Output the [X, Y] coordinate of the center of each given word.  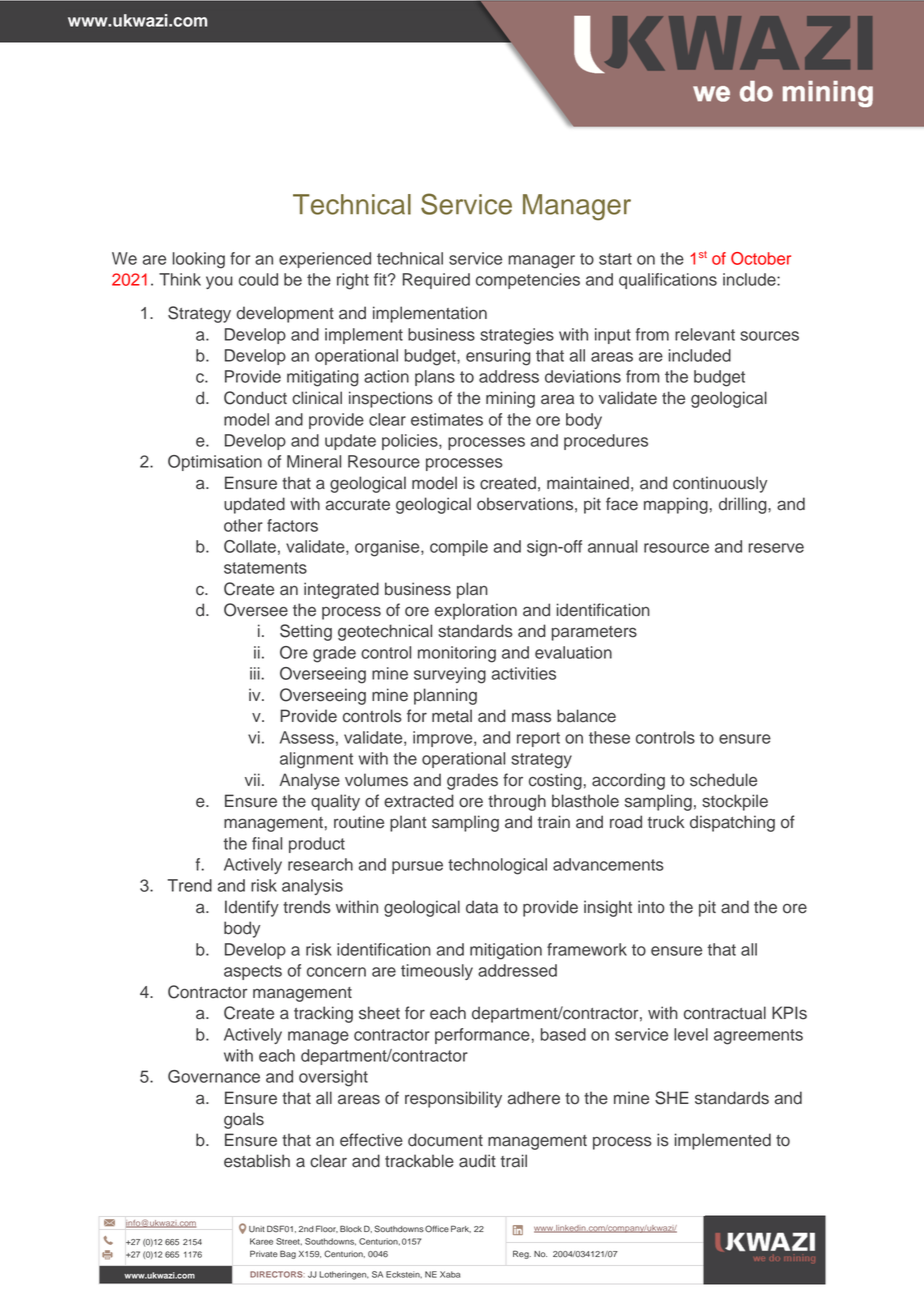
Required [436, 281]
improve [444, 739]
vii [252, 779]
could [258, 279]
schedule [723, 780]
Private [264, 1253]
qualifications [668, 281]
